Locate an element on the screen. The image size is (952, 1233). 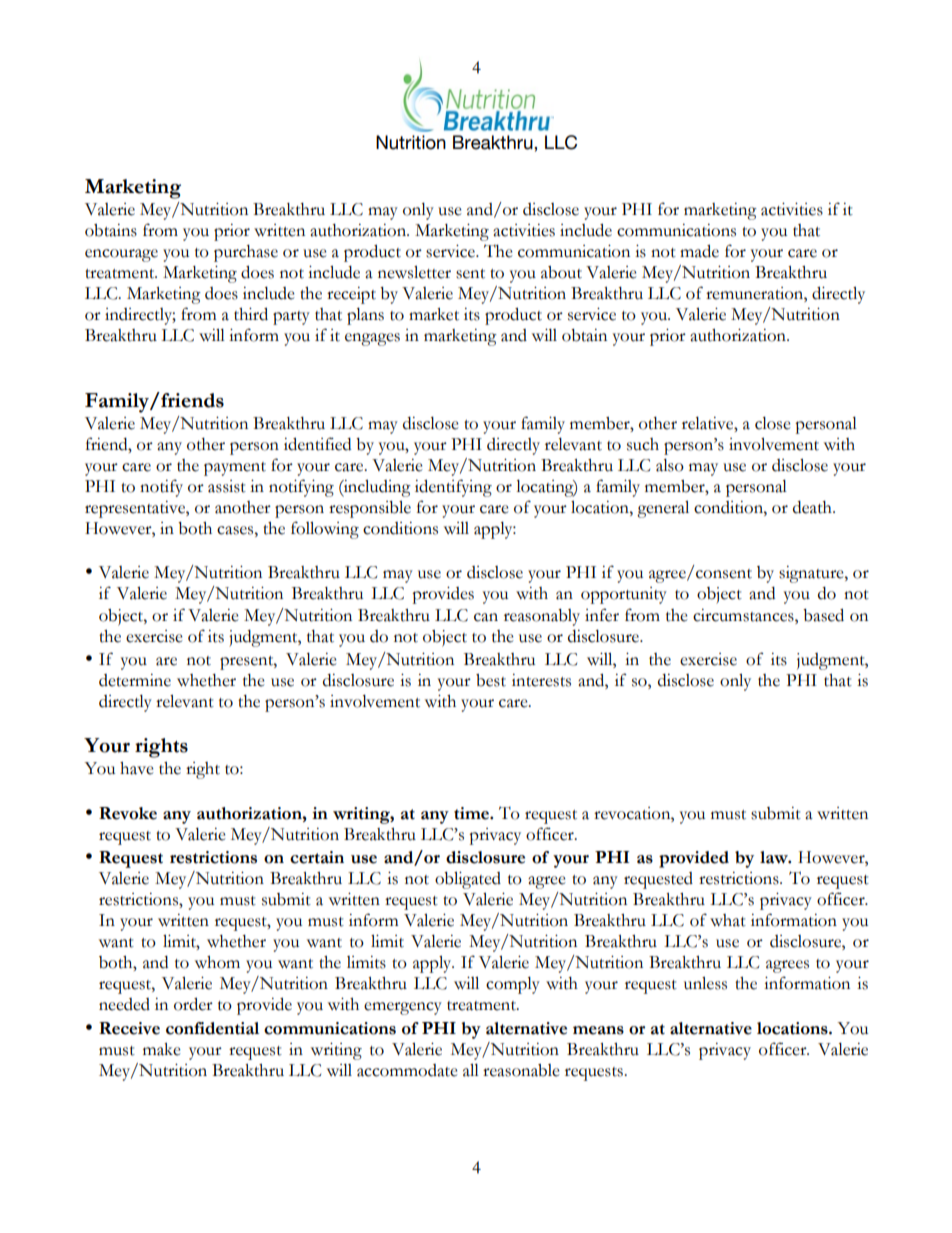
determine is located at coordinates (135, 680).
